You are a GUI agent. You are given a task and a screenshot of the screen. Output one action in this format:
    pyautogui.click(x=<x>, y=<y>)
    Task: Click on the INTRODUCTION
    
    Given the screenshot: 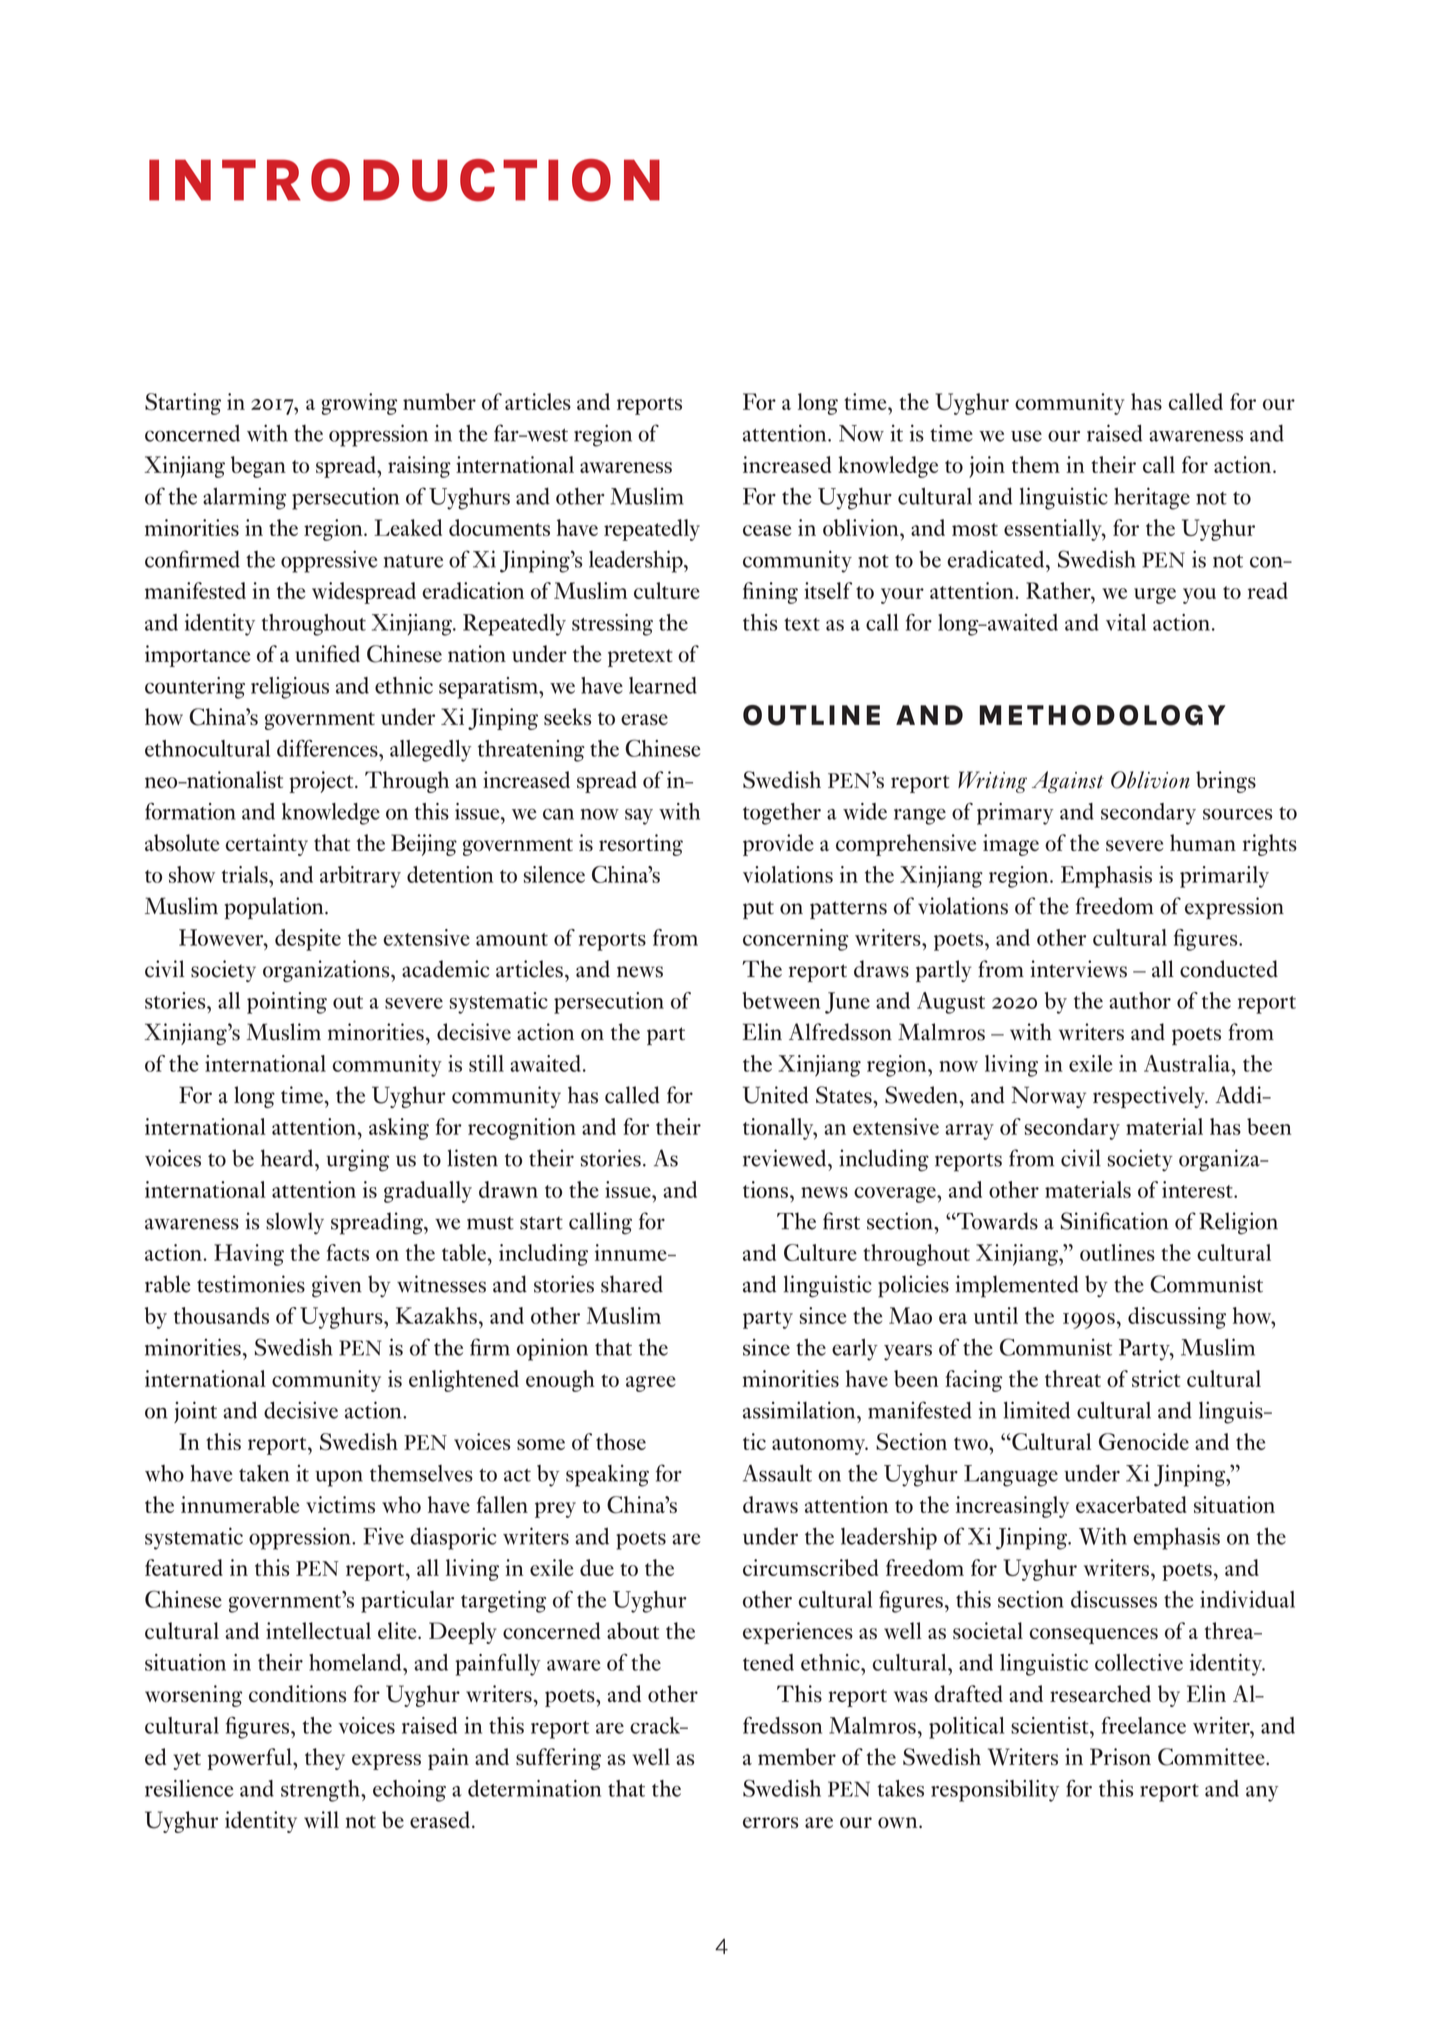 What is the action you would take?
    pyautogui.click(x=404, y=180)
